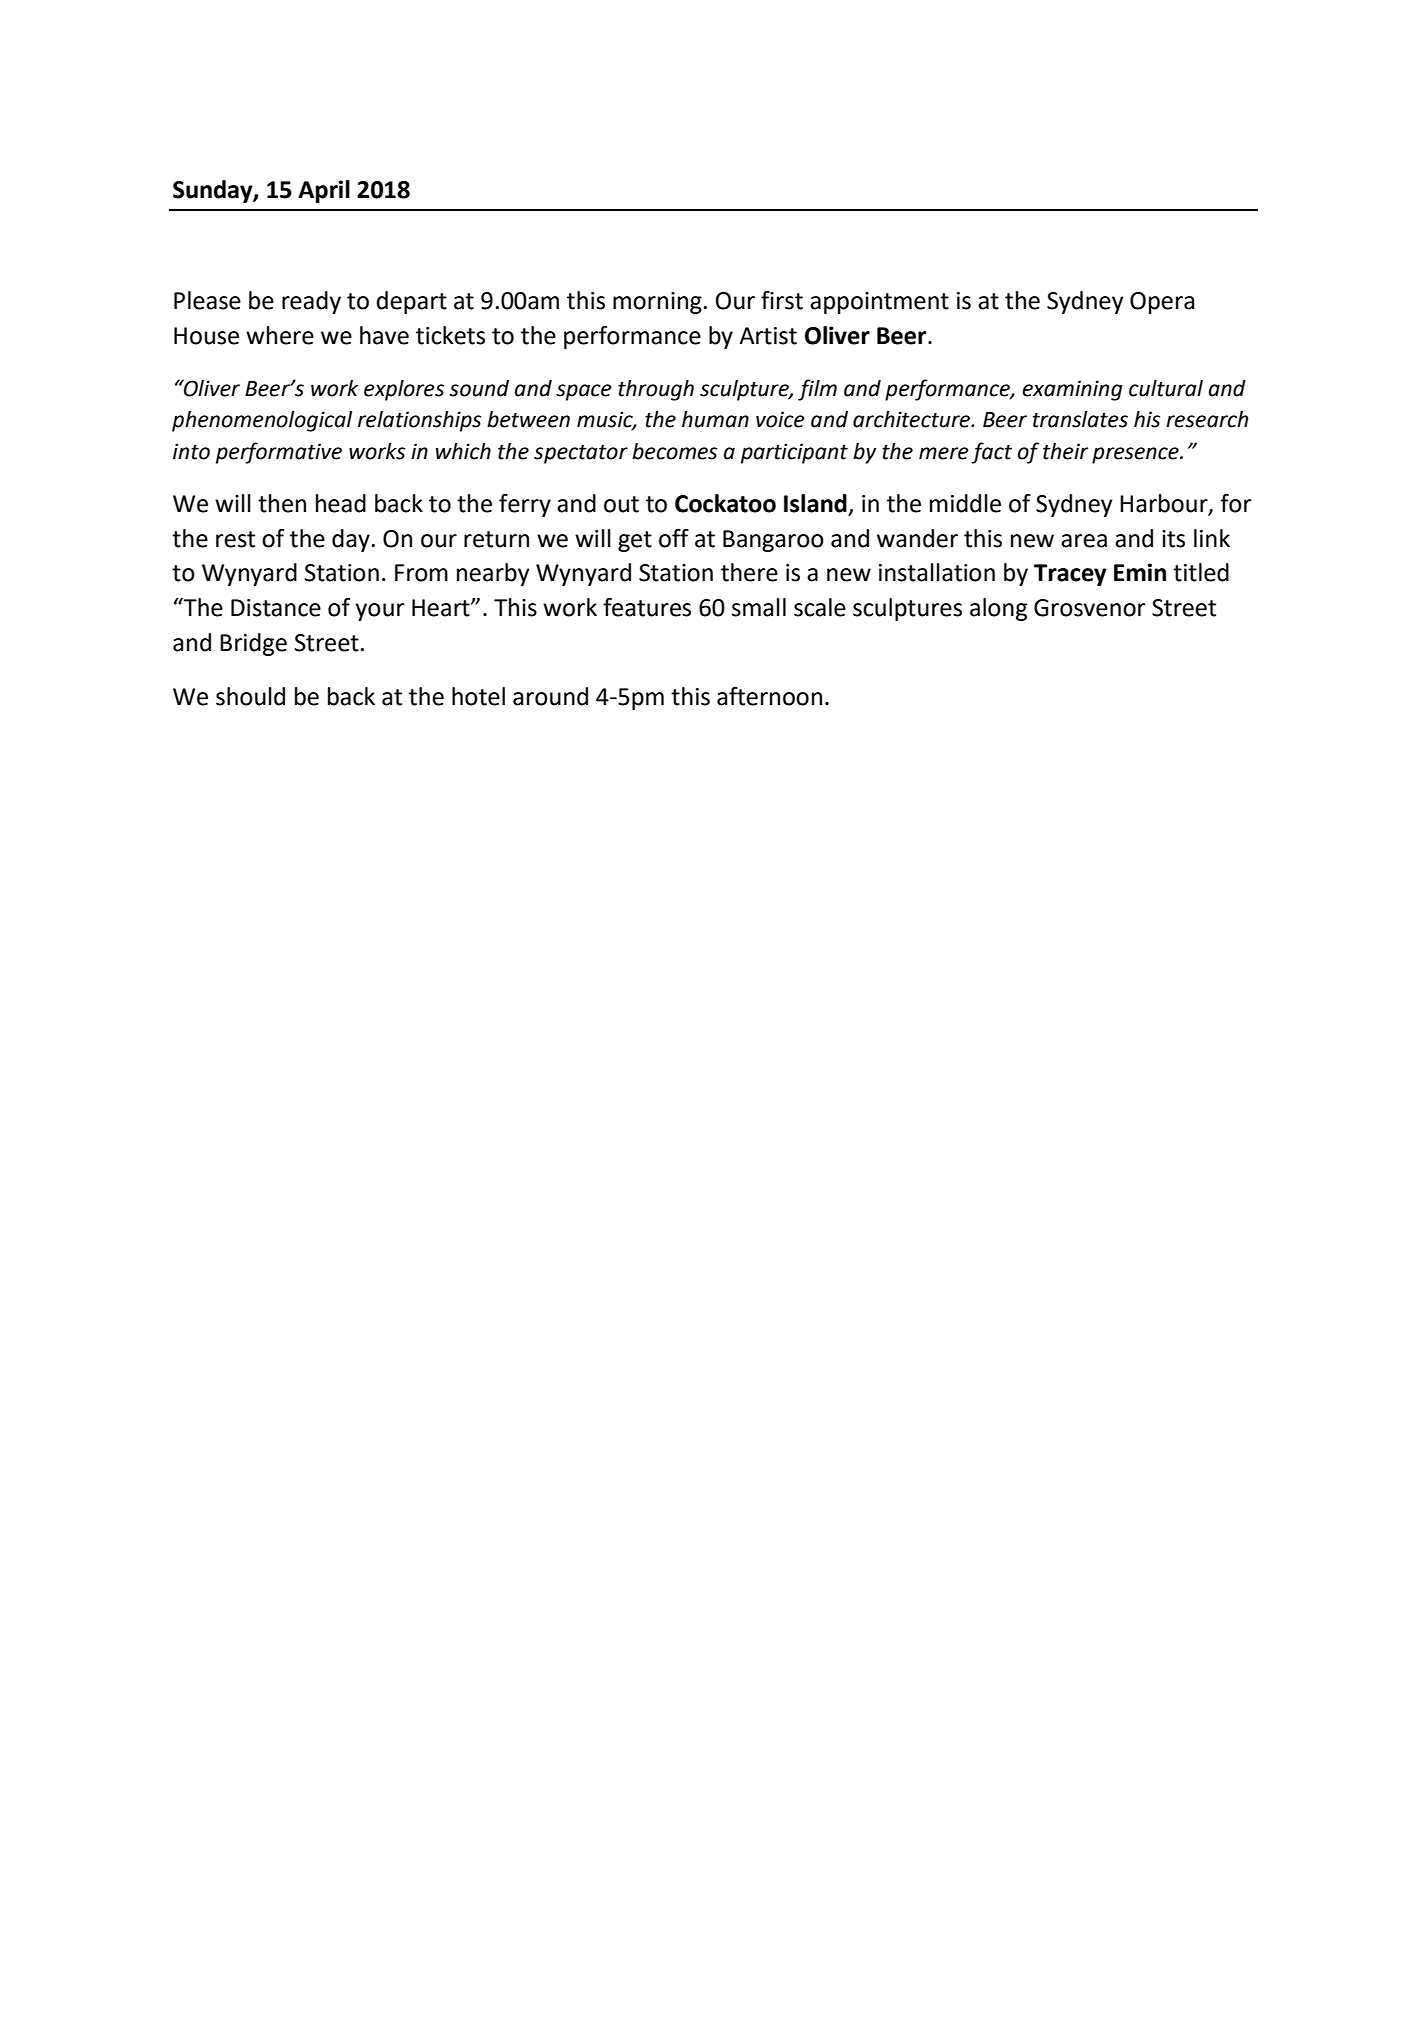 This page has width=1427, height=2019. What do you see at coordinates (1162, 303) in the page?
I see `Opera` at bounding box center [1162, 303].
